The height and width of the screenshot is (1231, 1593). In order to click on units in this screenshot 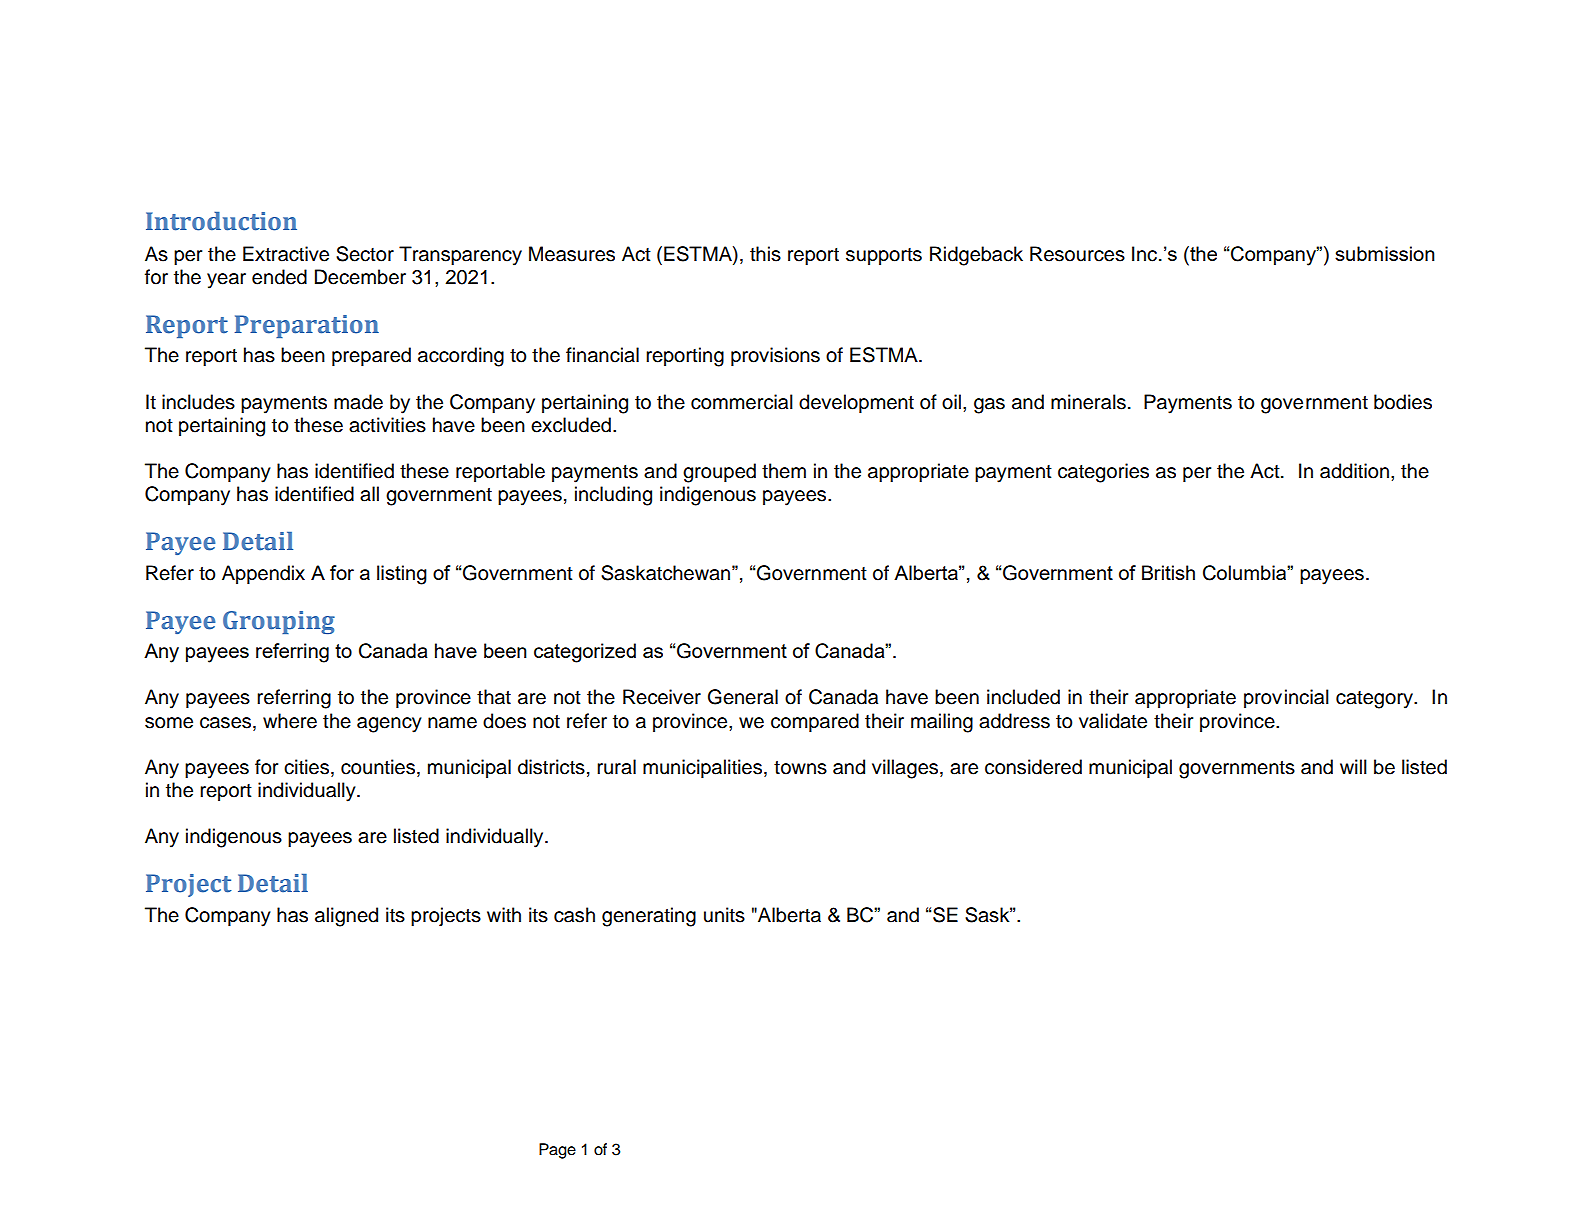, I will do `click(724, 915)`.
